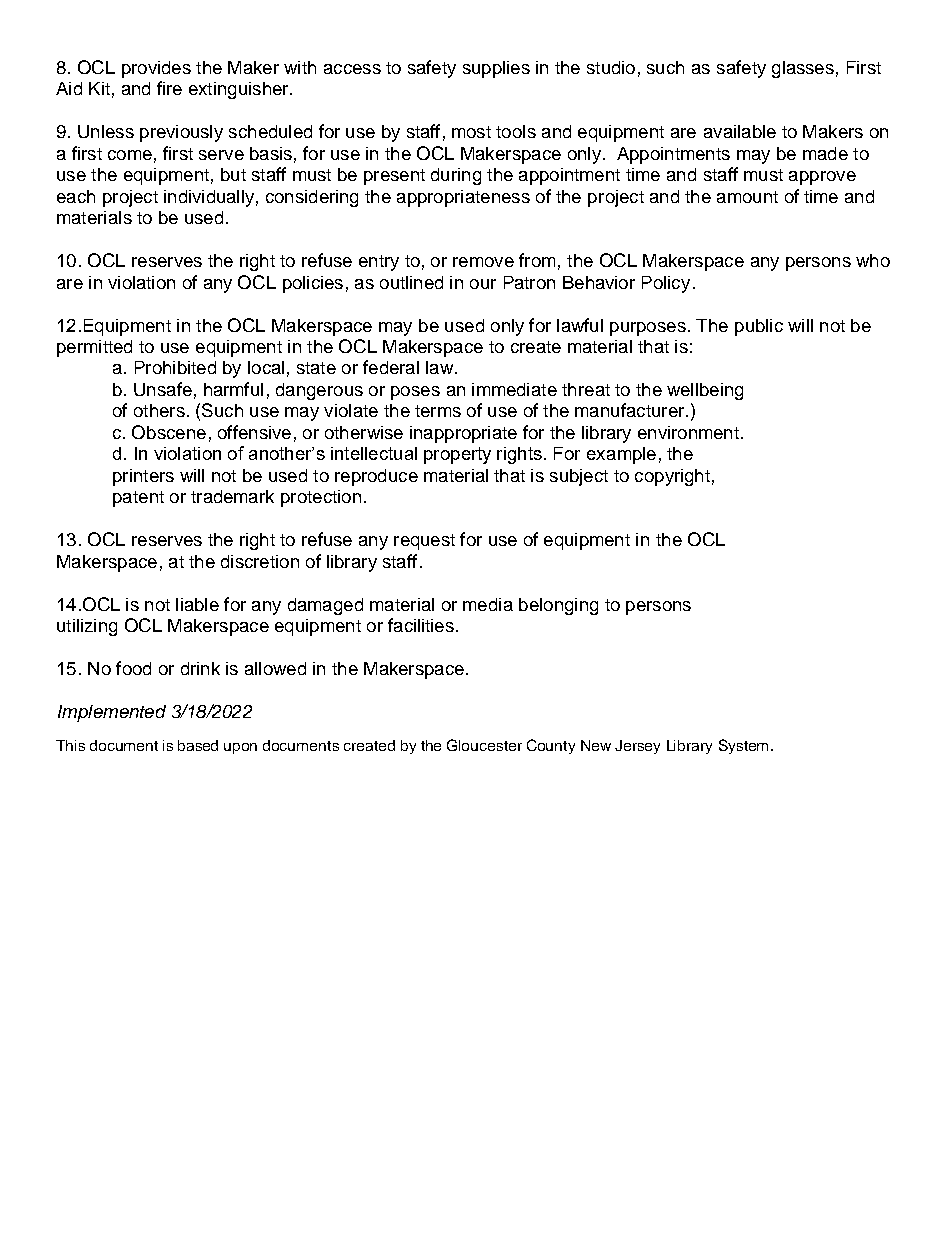 Image resolution: width=952 pixels, height=1233 pixels. What do you see at coordinates (558, 606) in the screenshot?
I see `belonging` at bounding box center [558, 606].
